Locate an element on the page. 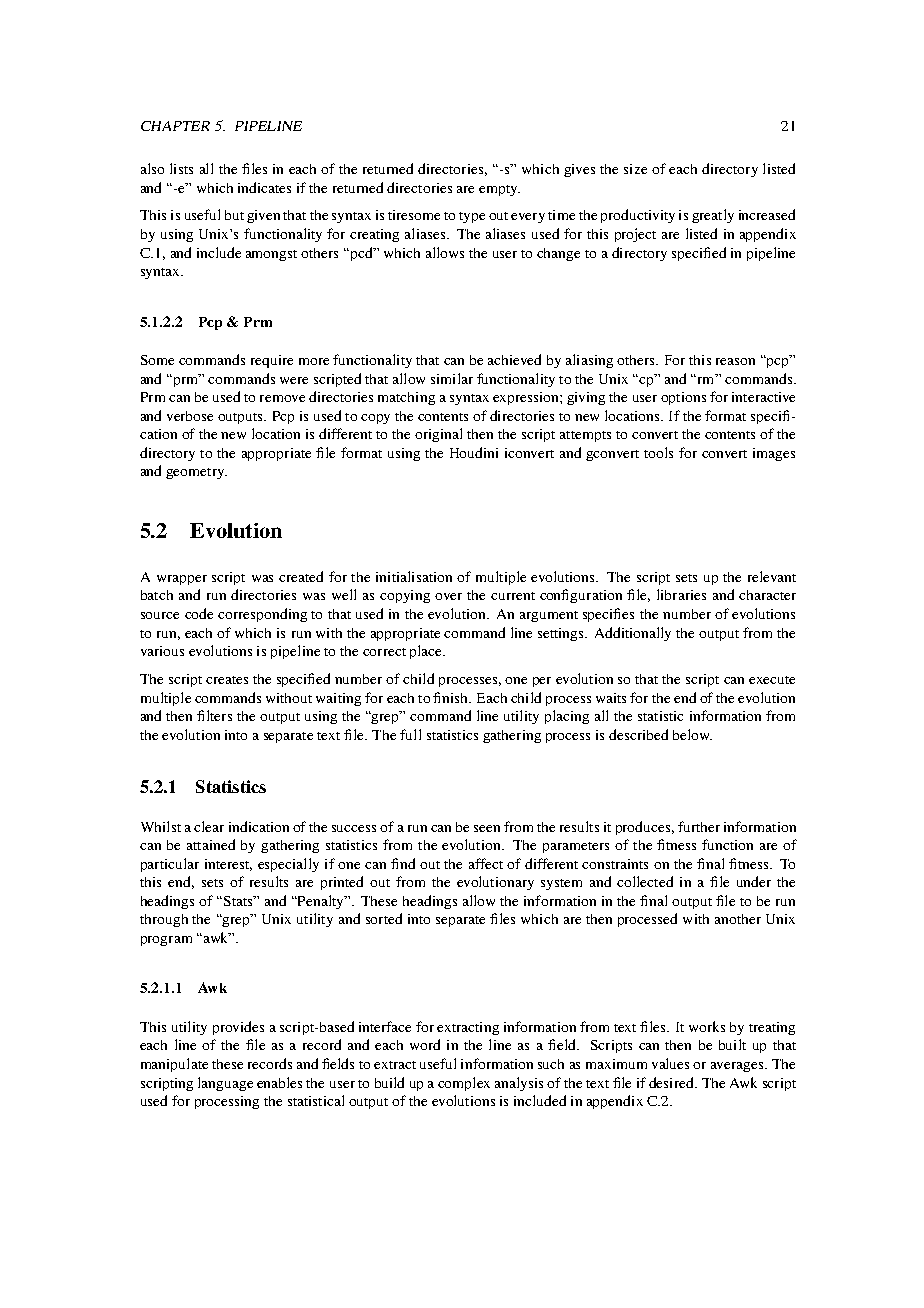  filters is located at coordinates (214, 715).
